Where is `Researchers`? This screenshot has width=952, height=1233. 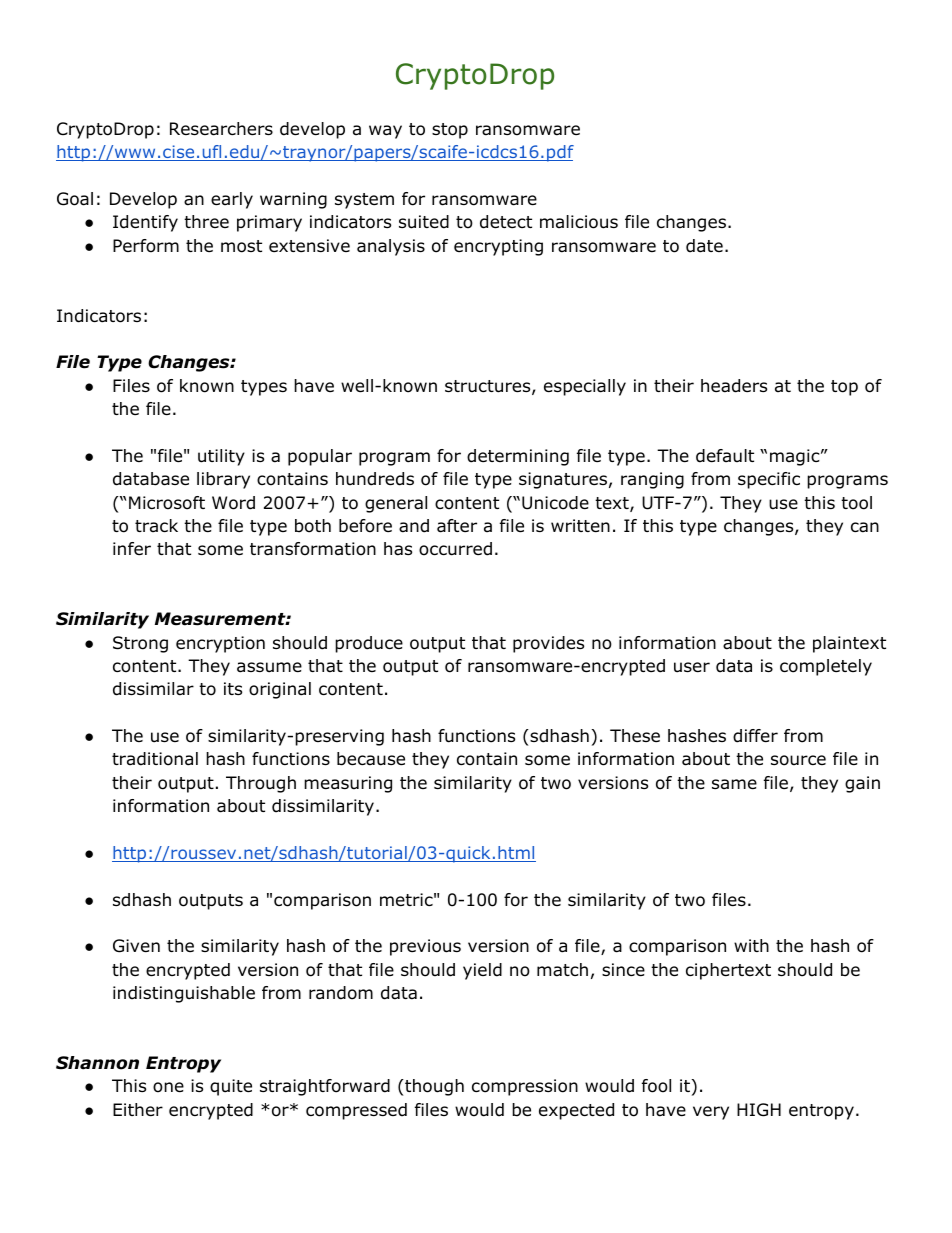 Researchers is located at coordinates (221, 129).
